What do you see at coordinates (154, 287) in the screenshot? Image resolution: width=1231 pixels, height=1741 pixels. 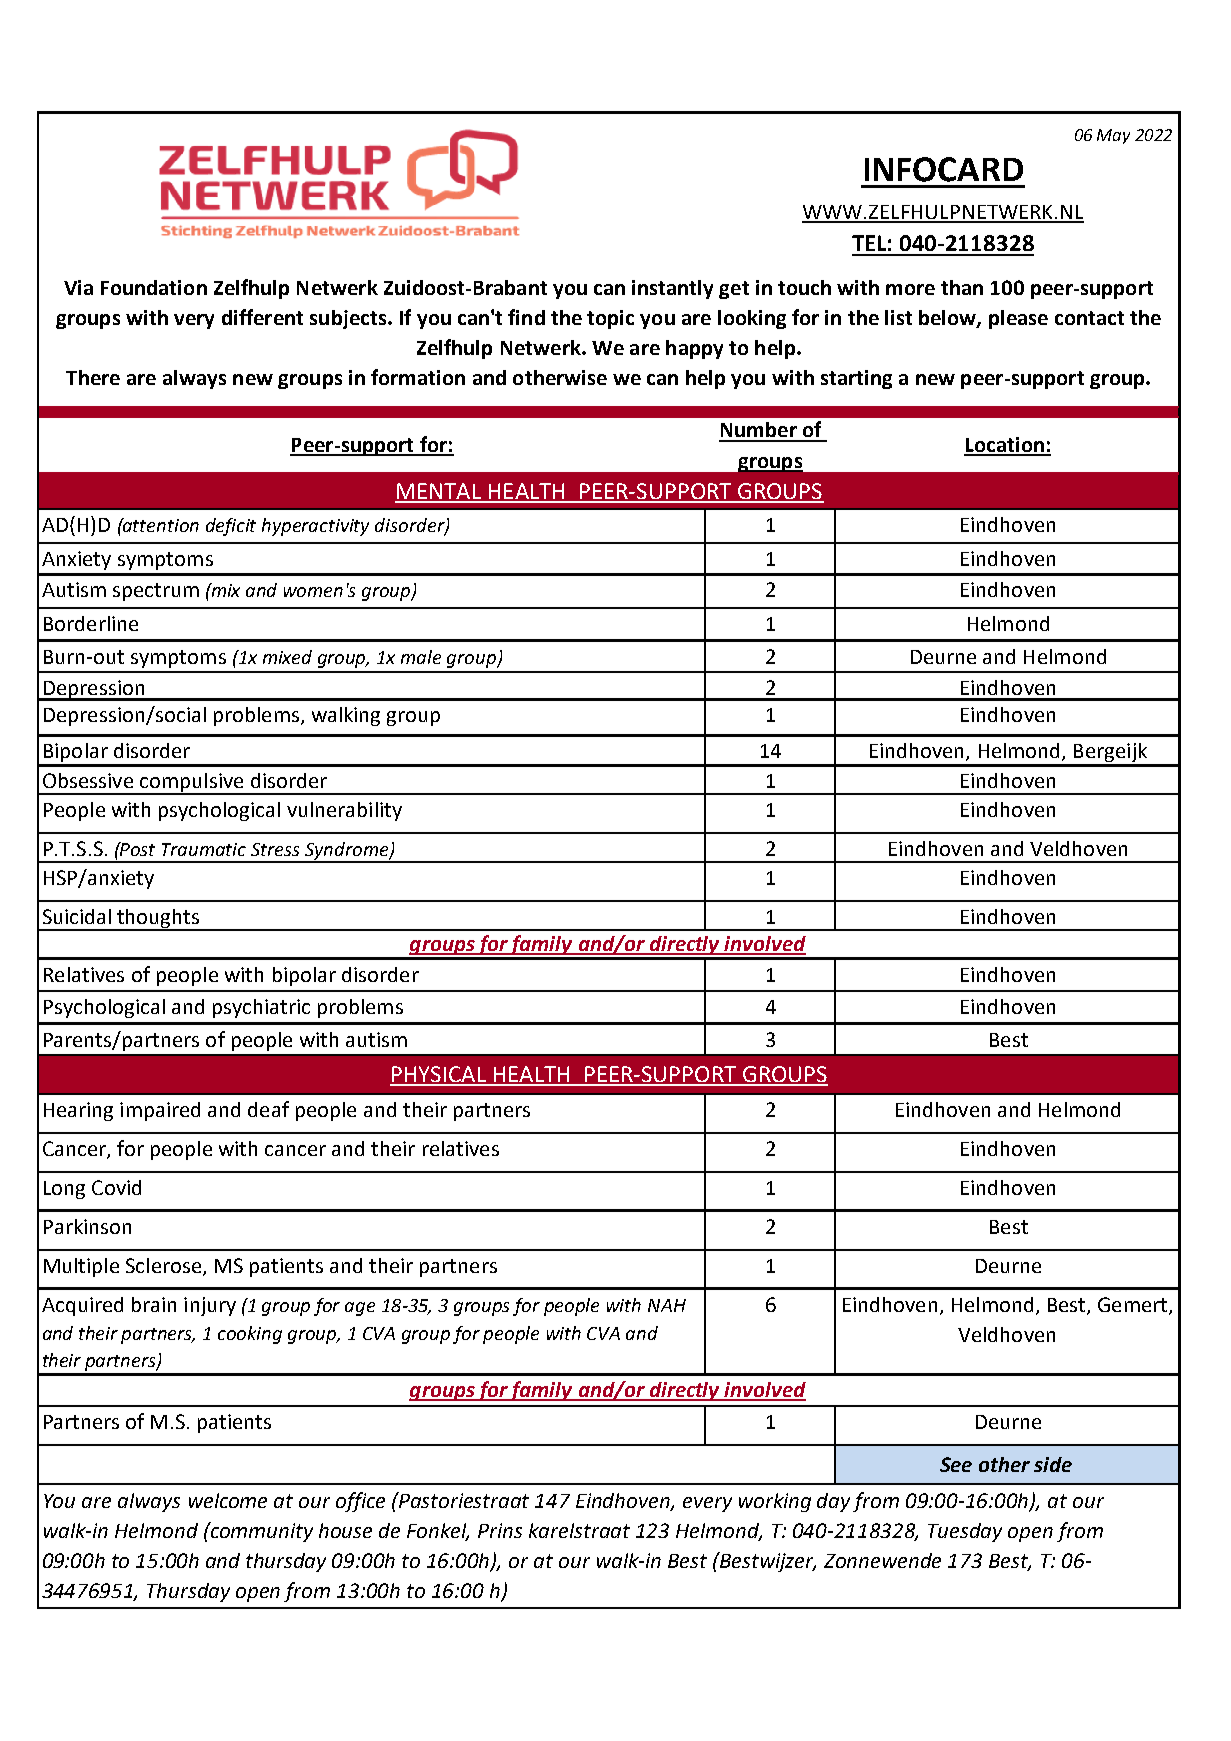 I see `Foundation` at bounding box center [154, 287].
